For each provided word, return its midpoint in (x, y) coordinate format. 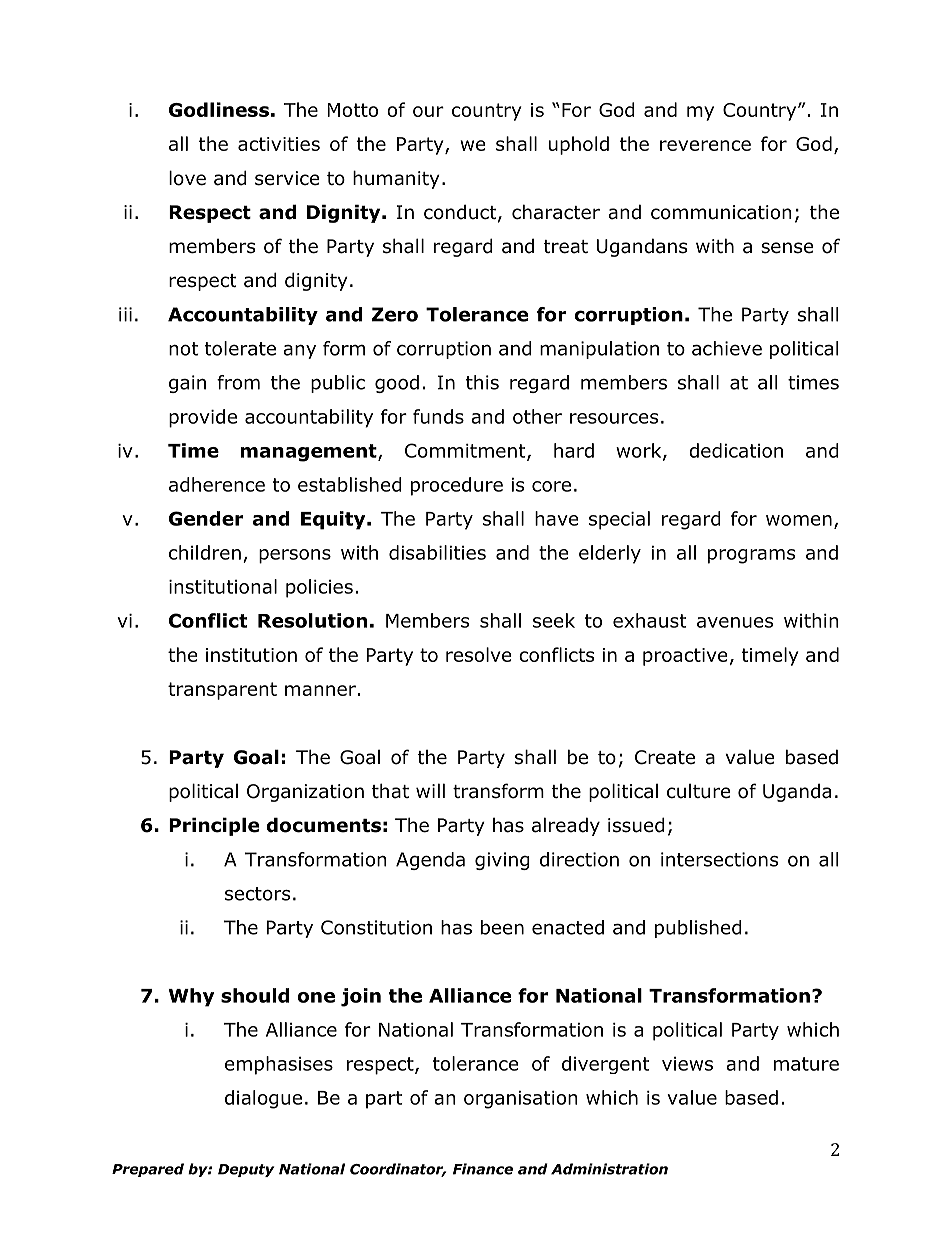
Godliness (219, 109)
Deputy (246, 1170)
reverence (705, 145)
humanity (396, 179)
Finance (483, 1169)
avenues (735, 622)
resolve (478, 654)
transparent (222, 691)
